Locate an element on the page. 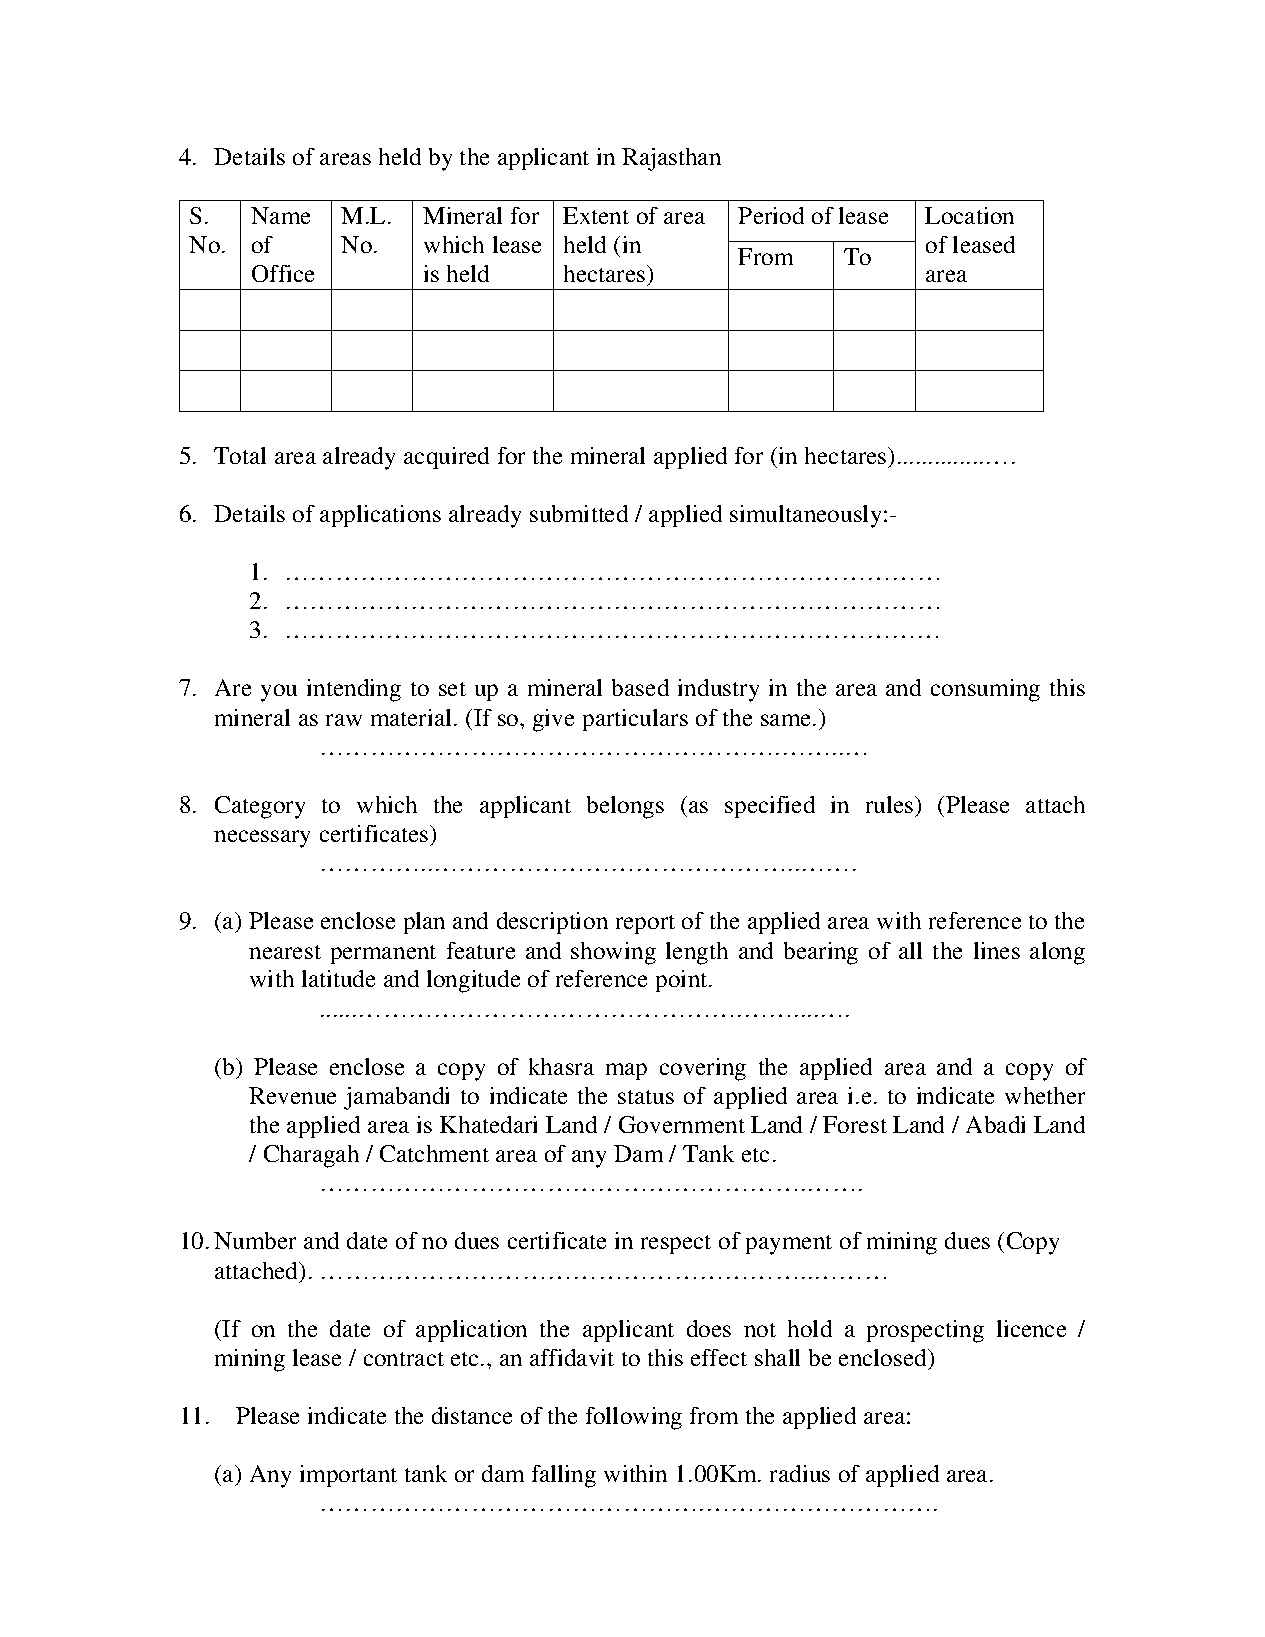 This image has width=1265, height=1637. latitude is located at coordinates (338, 978).
